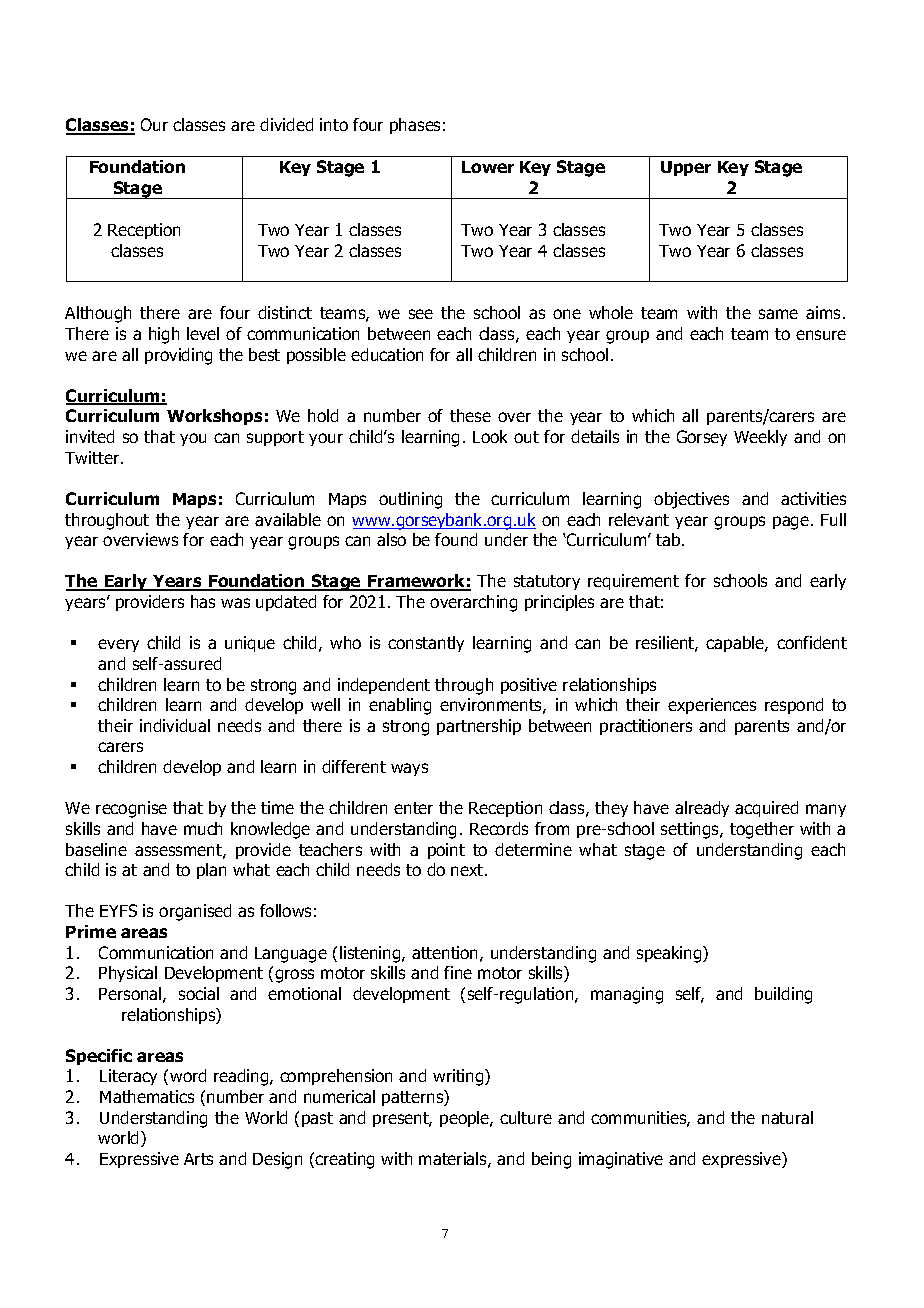 The image size is (924, 1308). What do you see at coordinates (286, 124) in the screenshot?
I see `divided` at bounding box center [286, 124].
